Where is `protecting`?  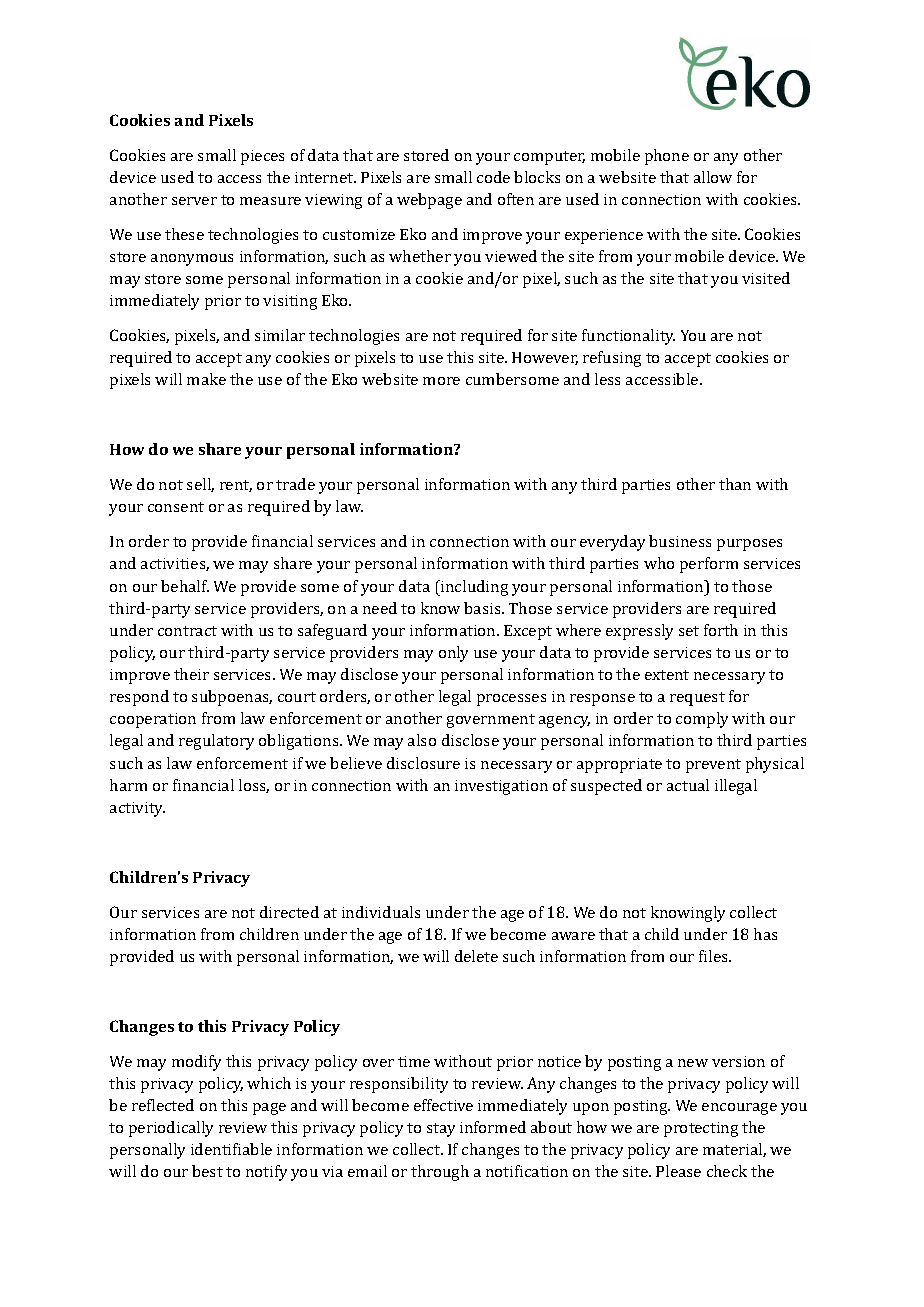 protecting is located at coordinates (701, 1129).
